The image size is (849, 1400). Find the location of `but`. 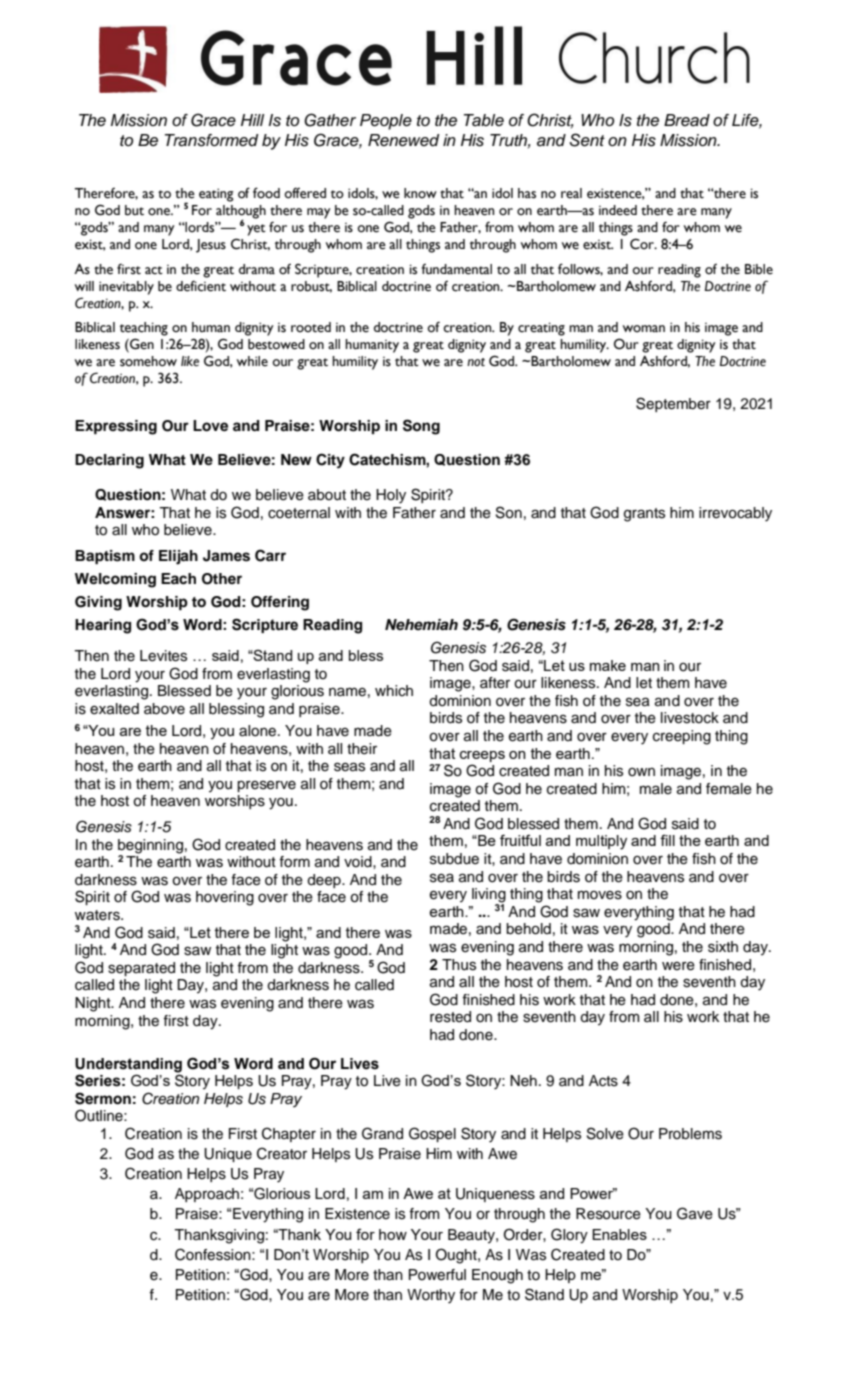

but is located at coordinates (134, 210).
